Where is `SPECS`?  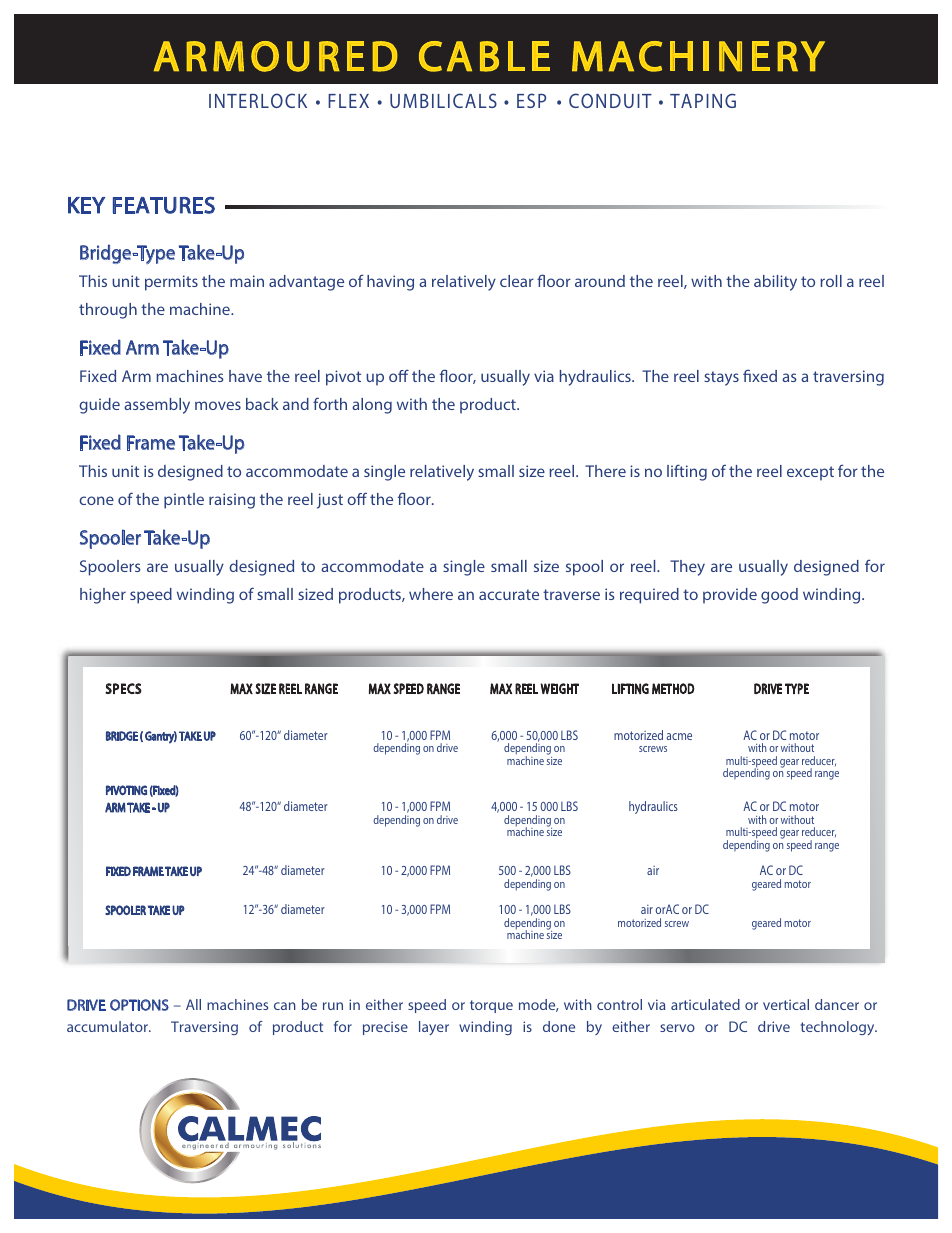 SPECS is located at coordinates (123, 688).
